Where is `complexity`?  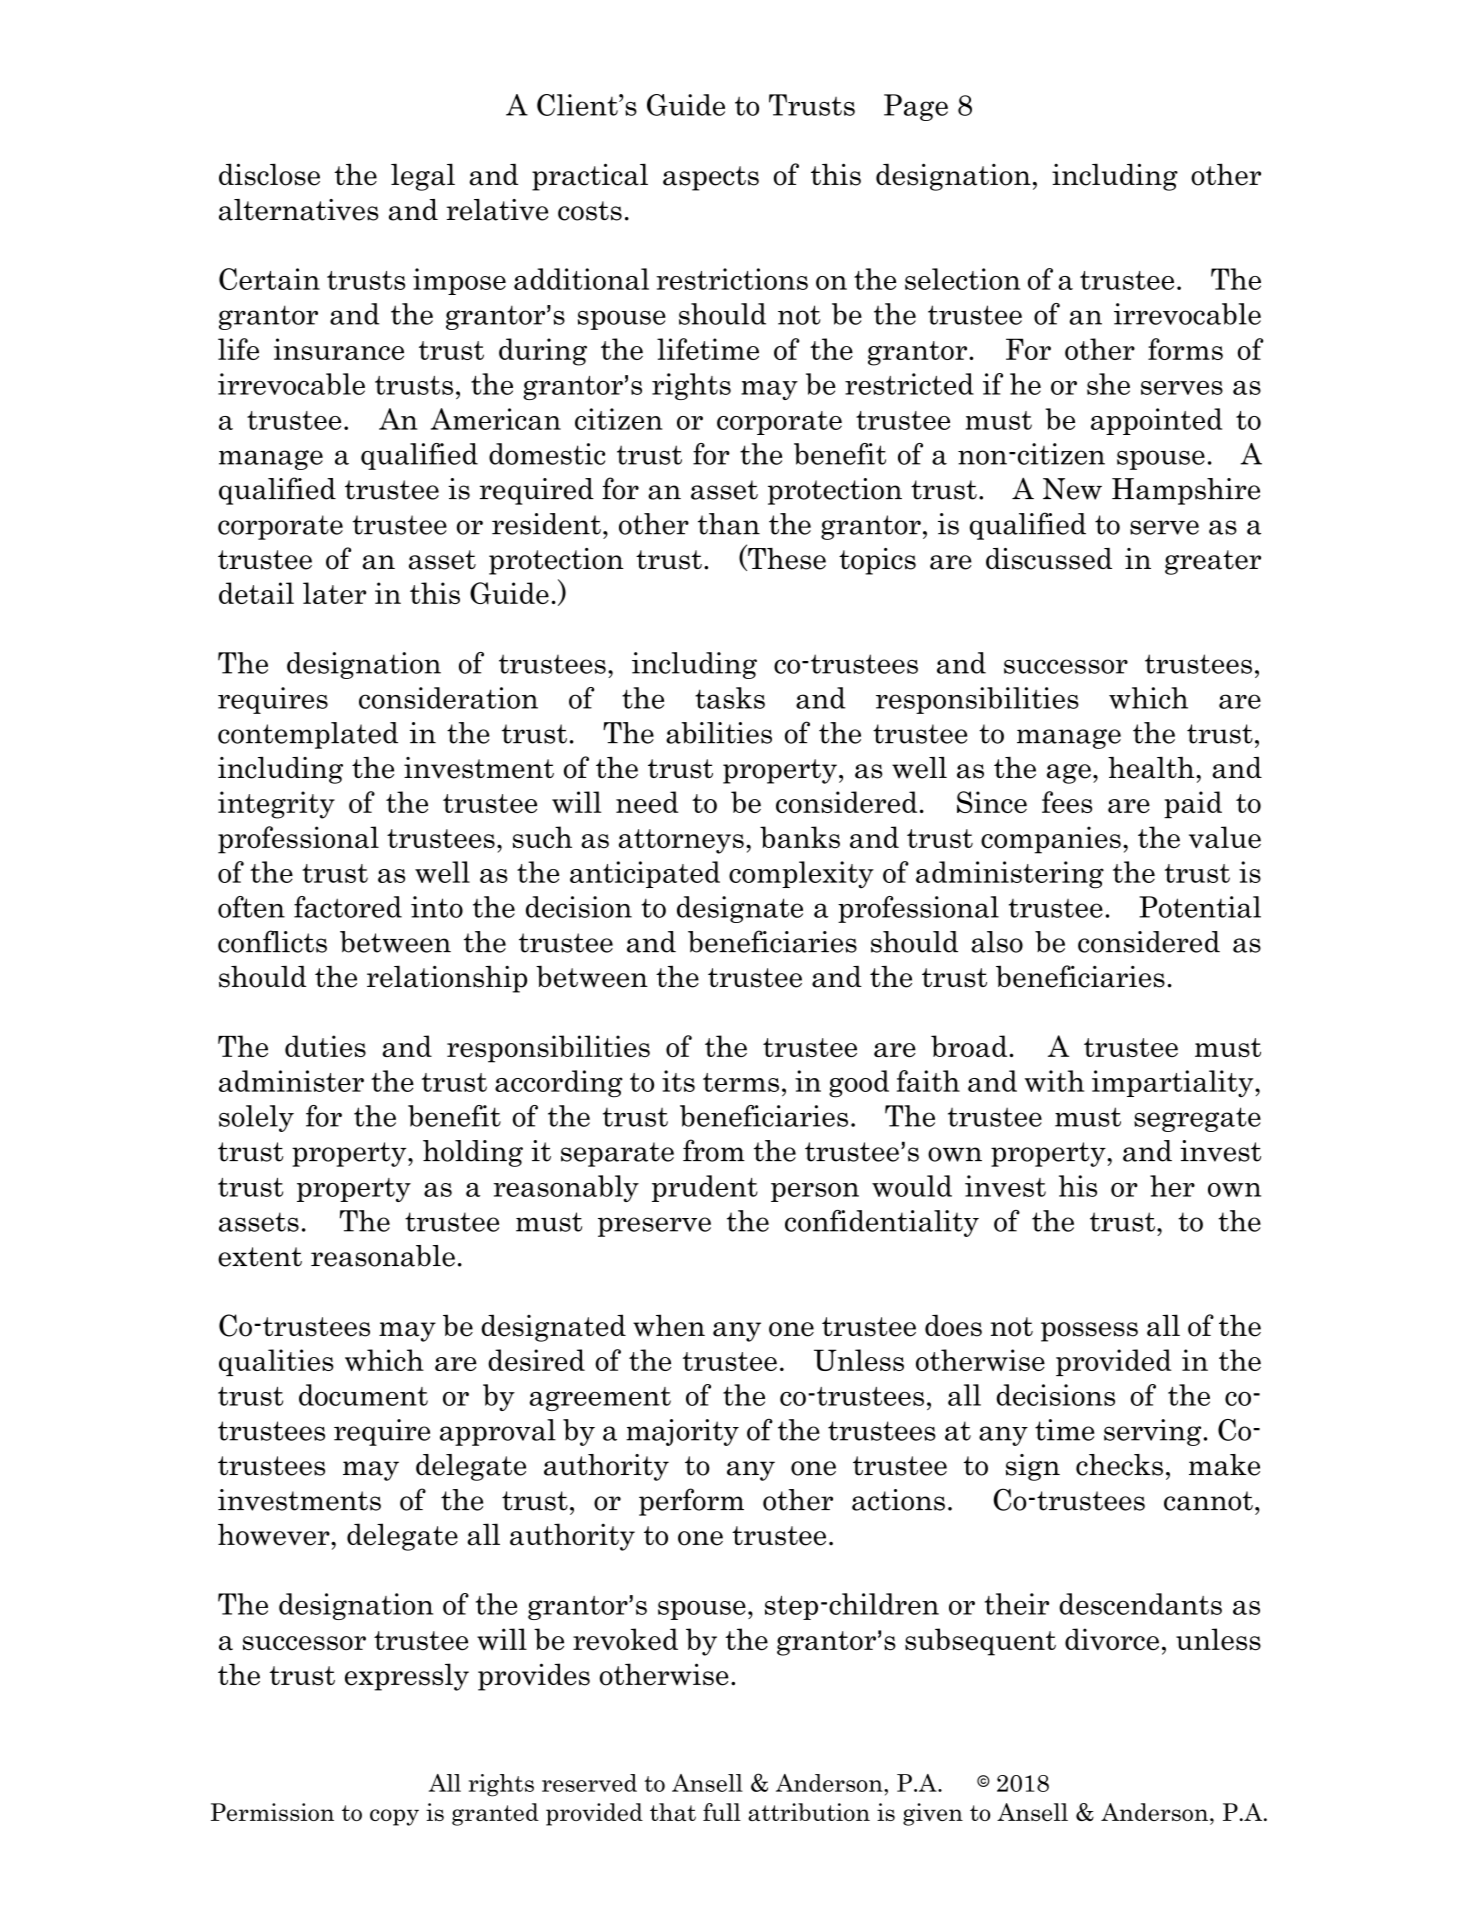
complexity is located at coordinates (801, 875).
